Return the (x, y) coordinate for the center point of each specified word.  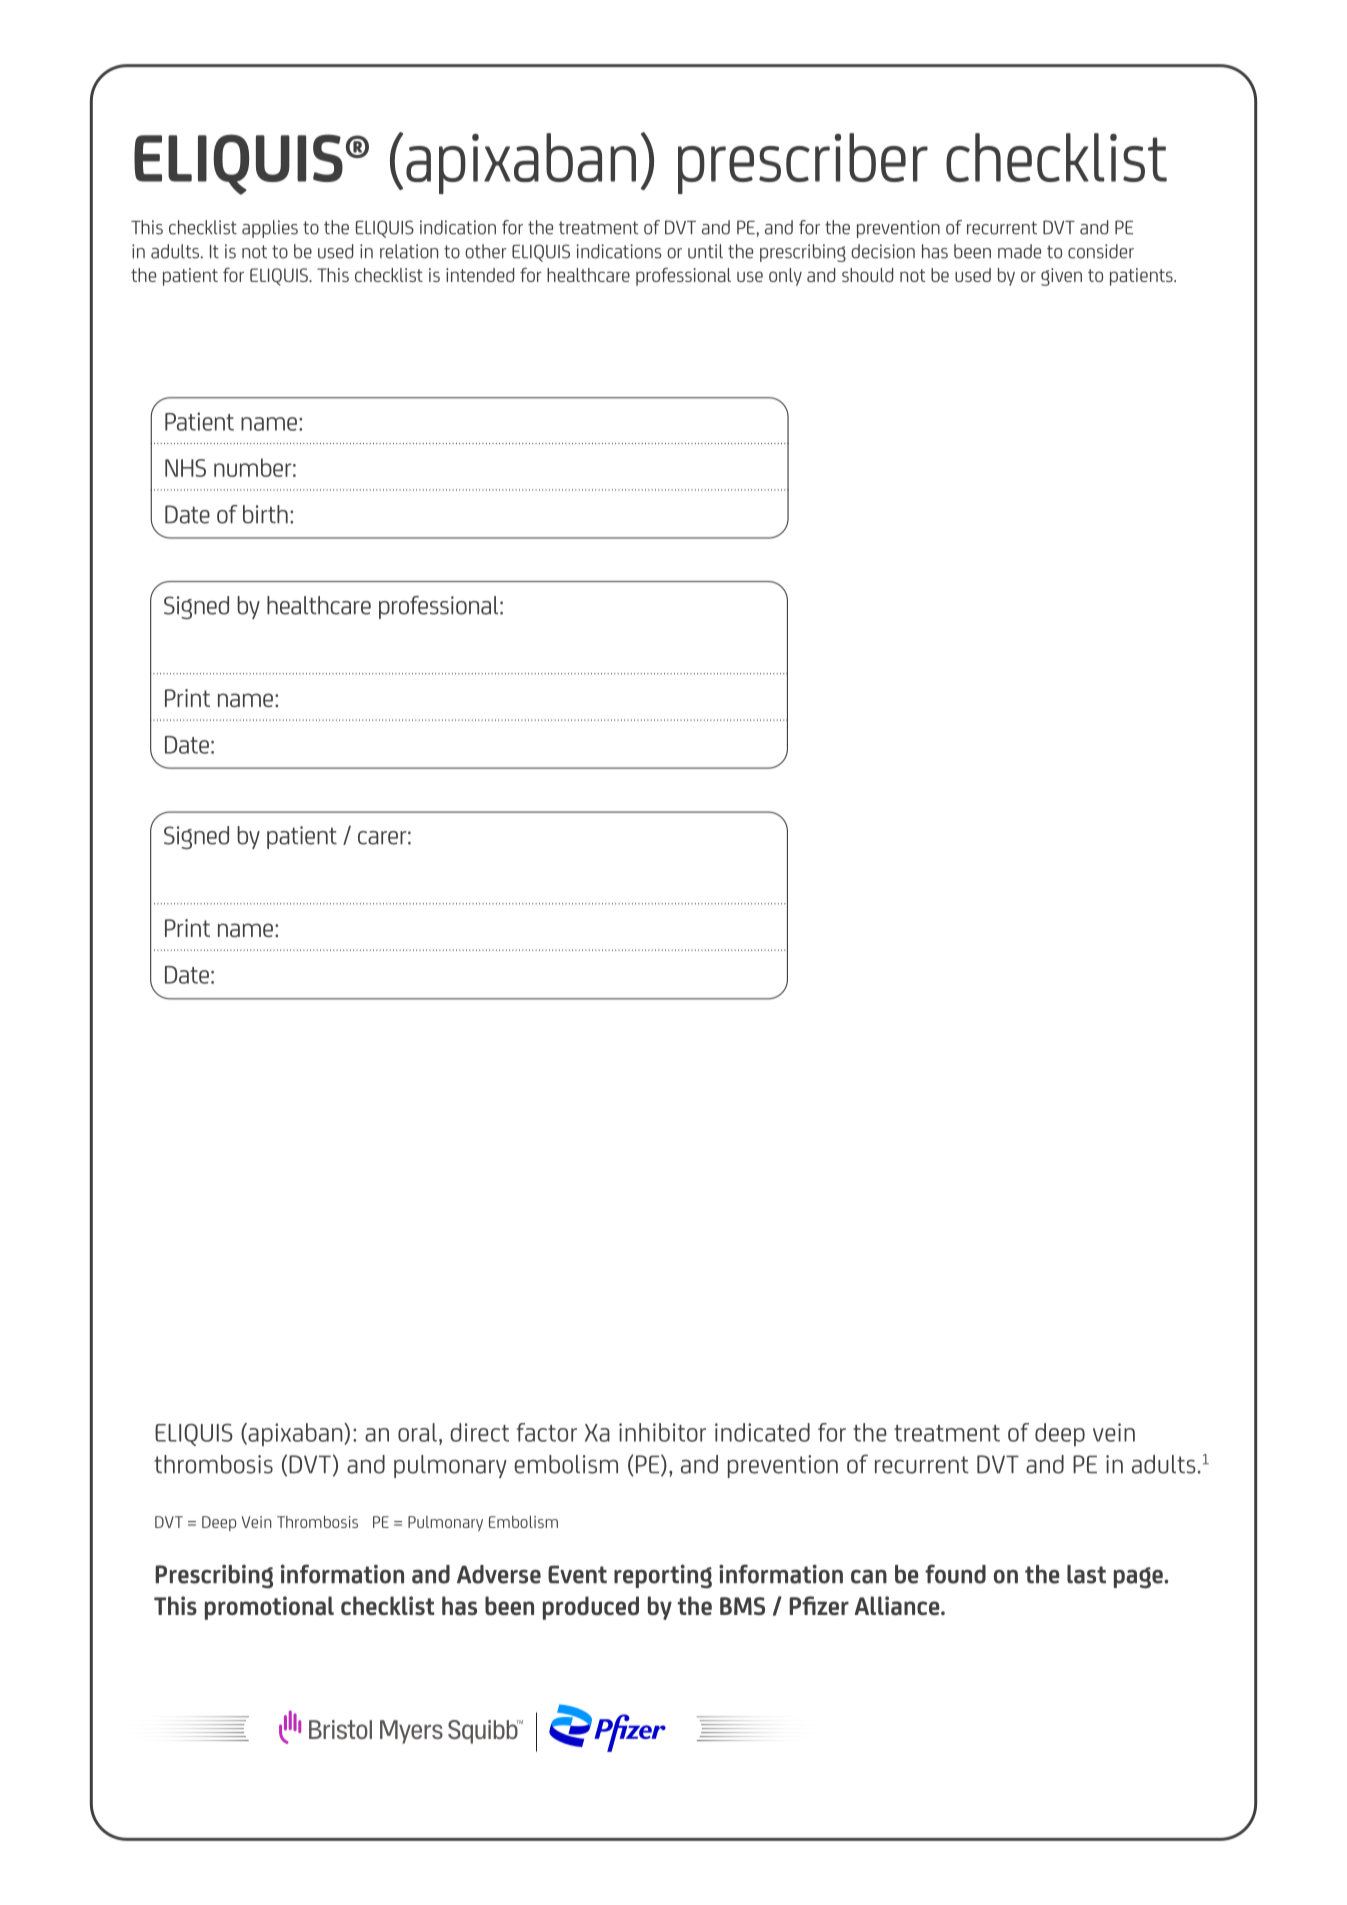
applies (270, 229)
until (705, 251)
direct (479, 1432)
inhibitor (662, 1432)
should (867, 275)
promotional (269, 1608)
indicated (762, 1432)
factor (546, 1432)
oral (417, 1432)
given (1061, 277)
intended (480, 275)
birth (265, 514)
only (785, 277)
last (1086, 1574)
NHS (185, 468)
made (1019, 251)
